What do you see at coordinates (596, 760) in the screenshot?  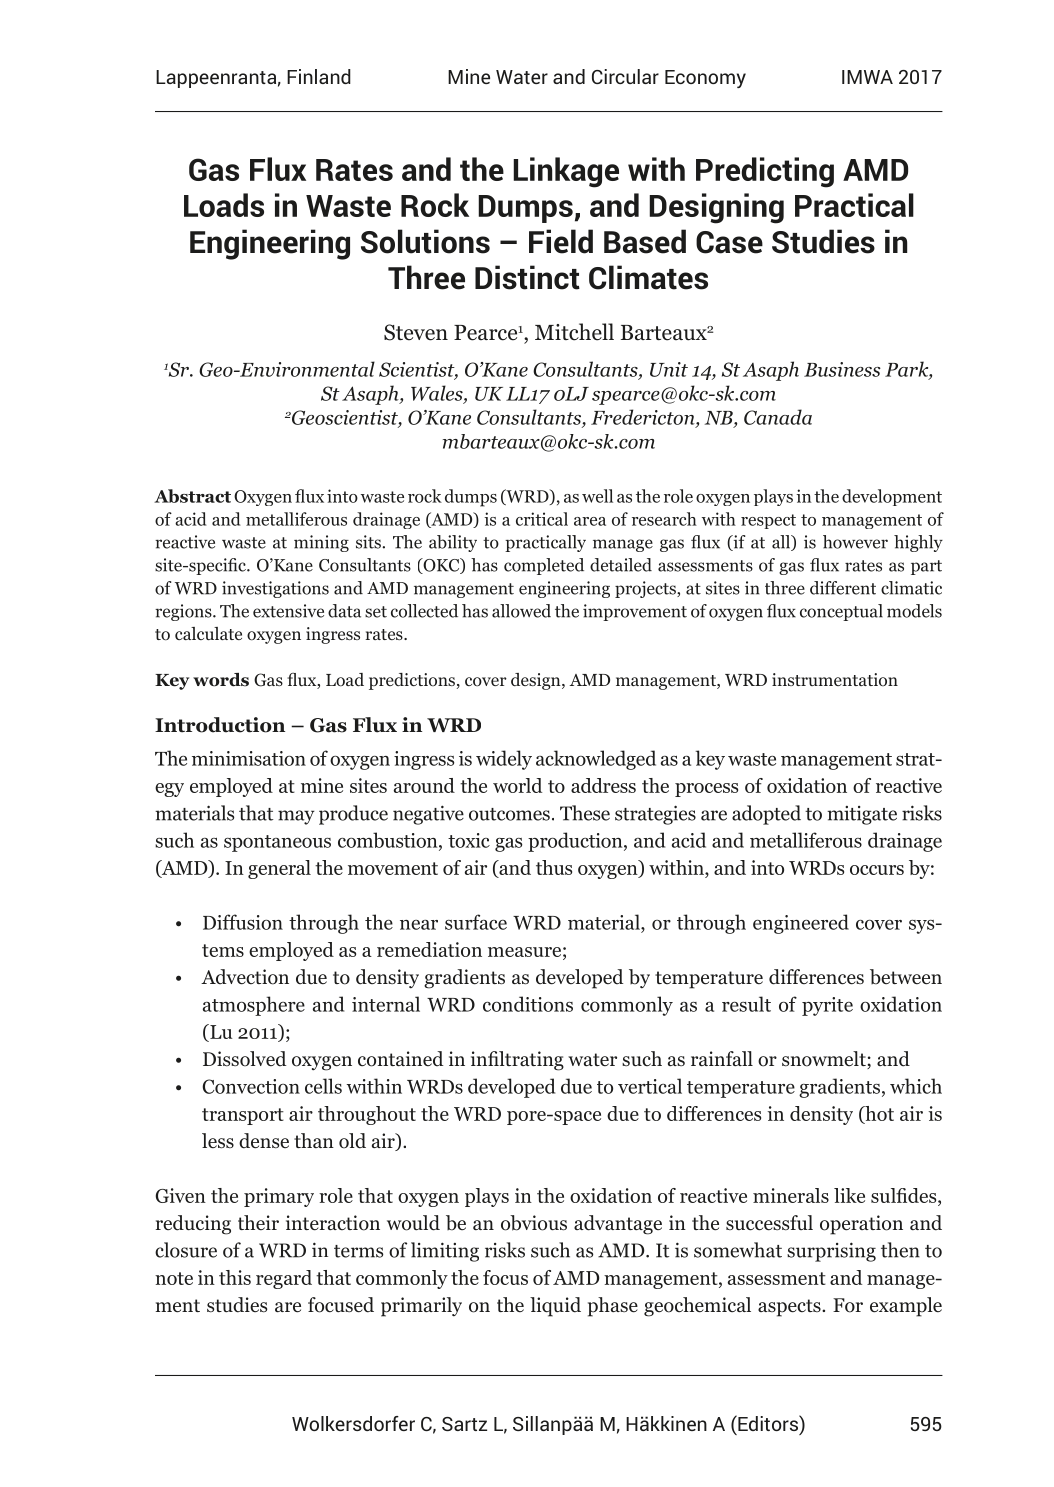 I see `acknowledged` at bounding box center [596, 760].
